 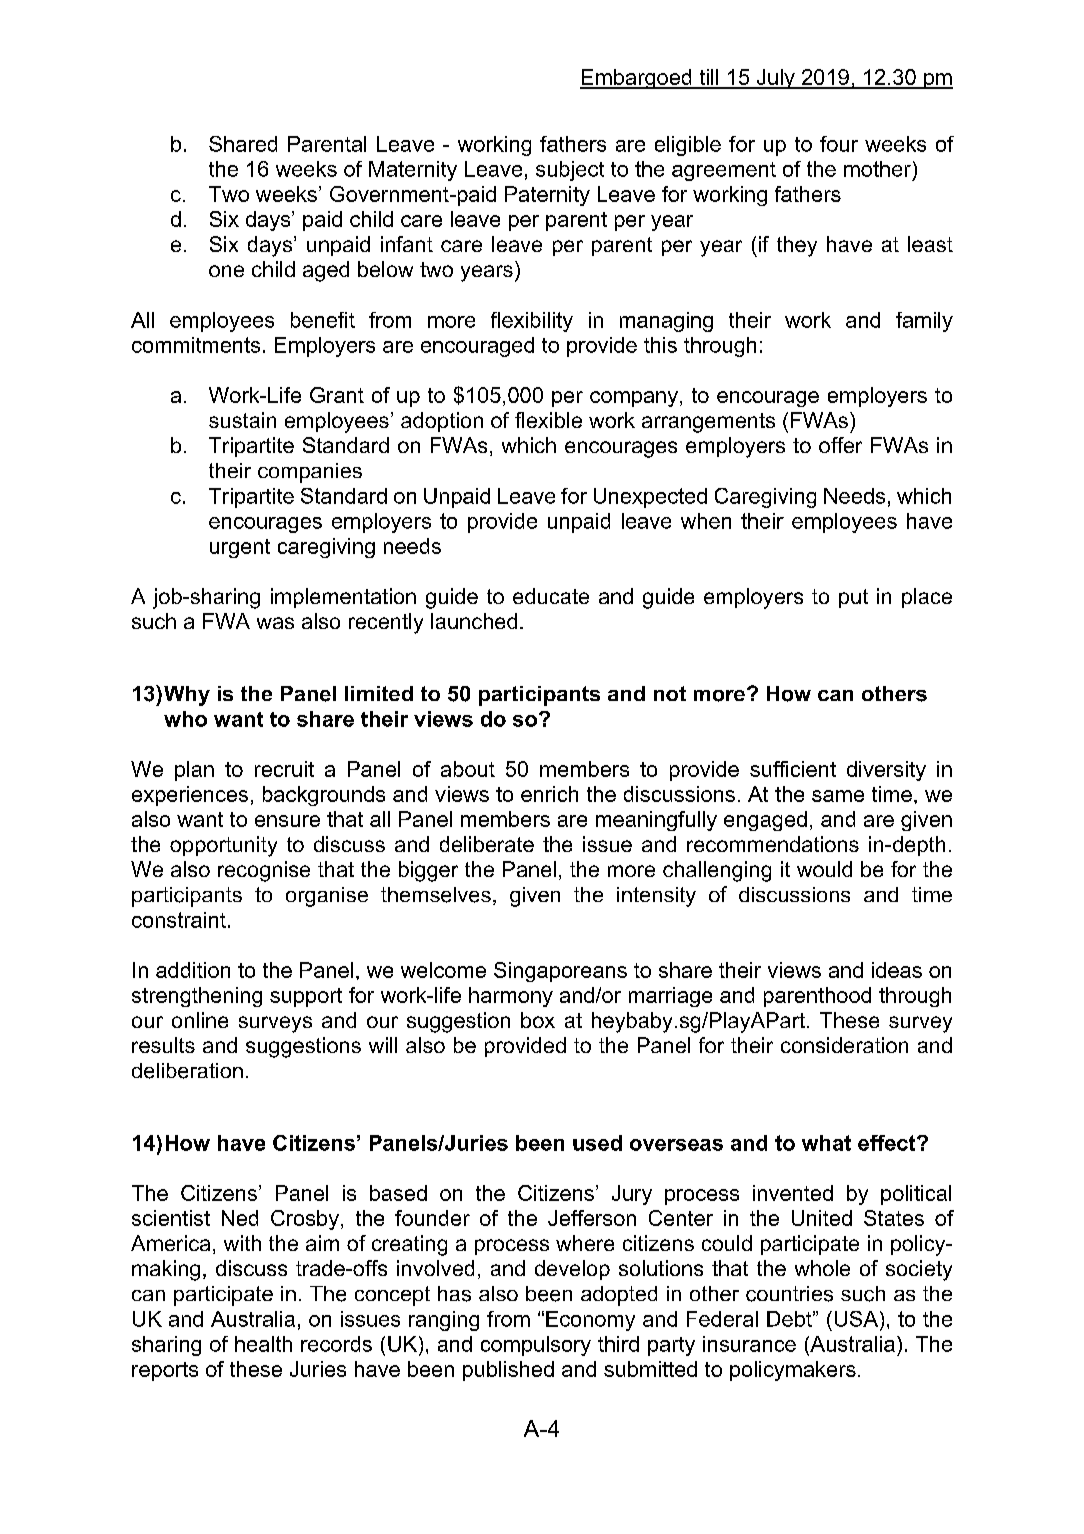 What do you see at coordinates (240, 548) in the document?
I see `urgent` at bounding box center [240, 548].
